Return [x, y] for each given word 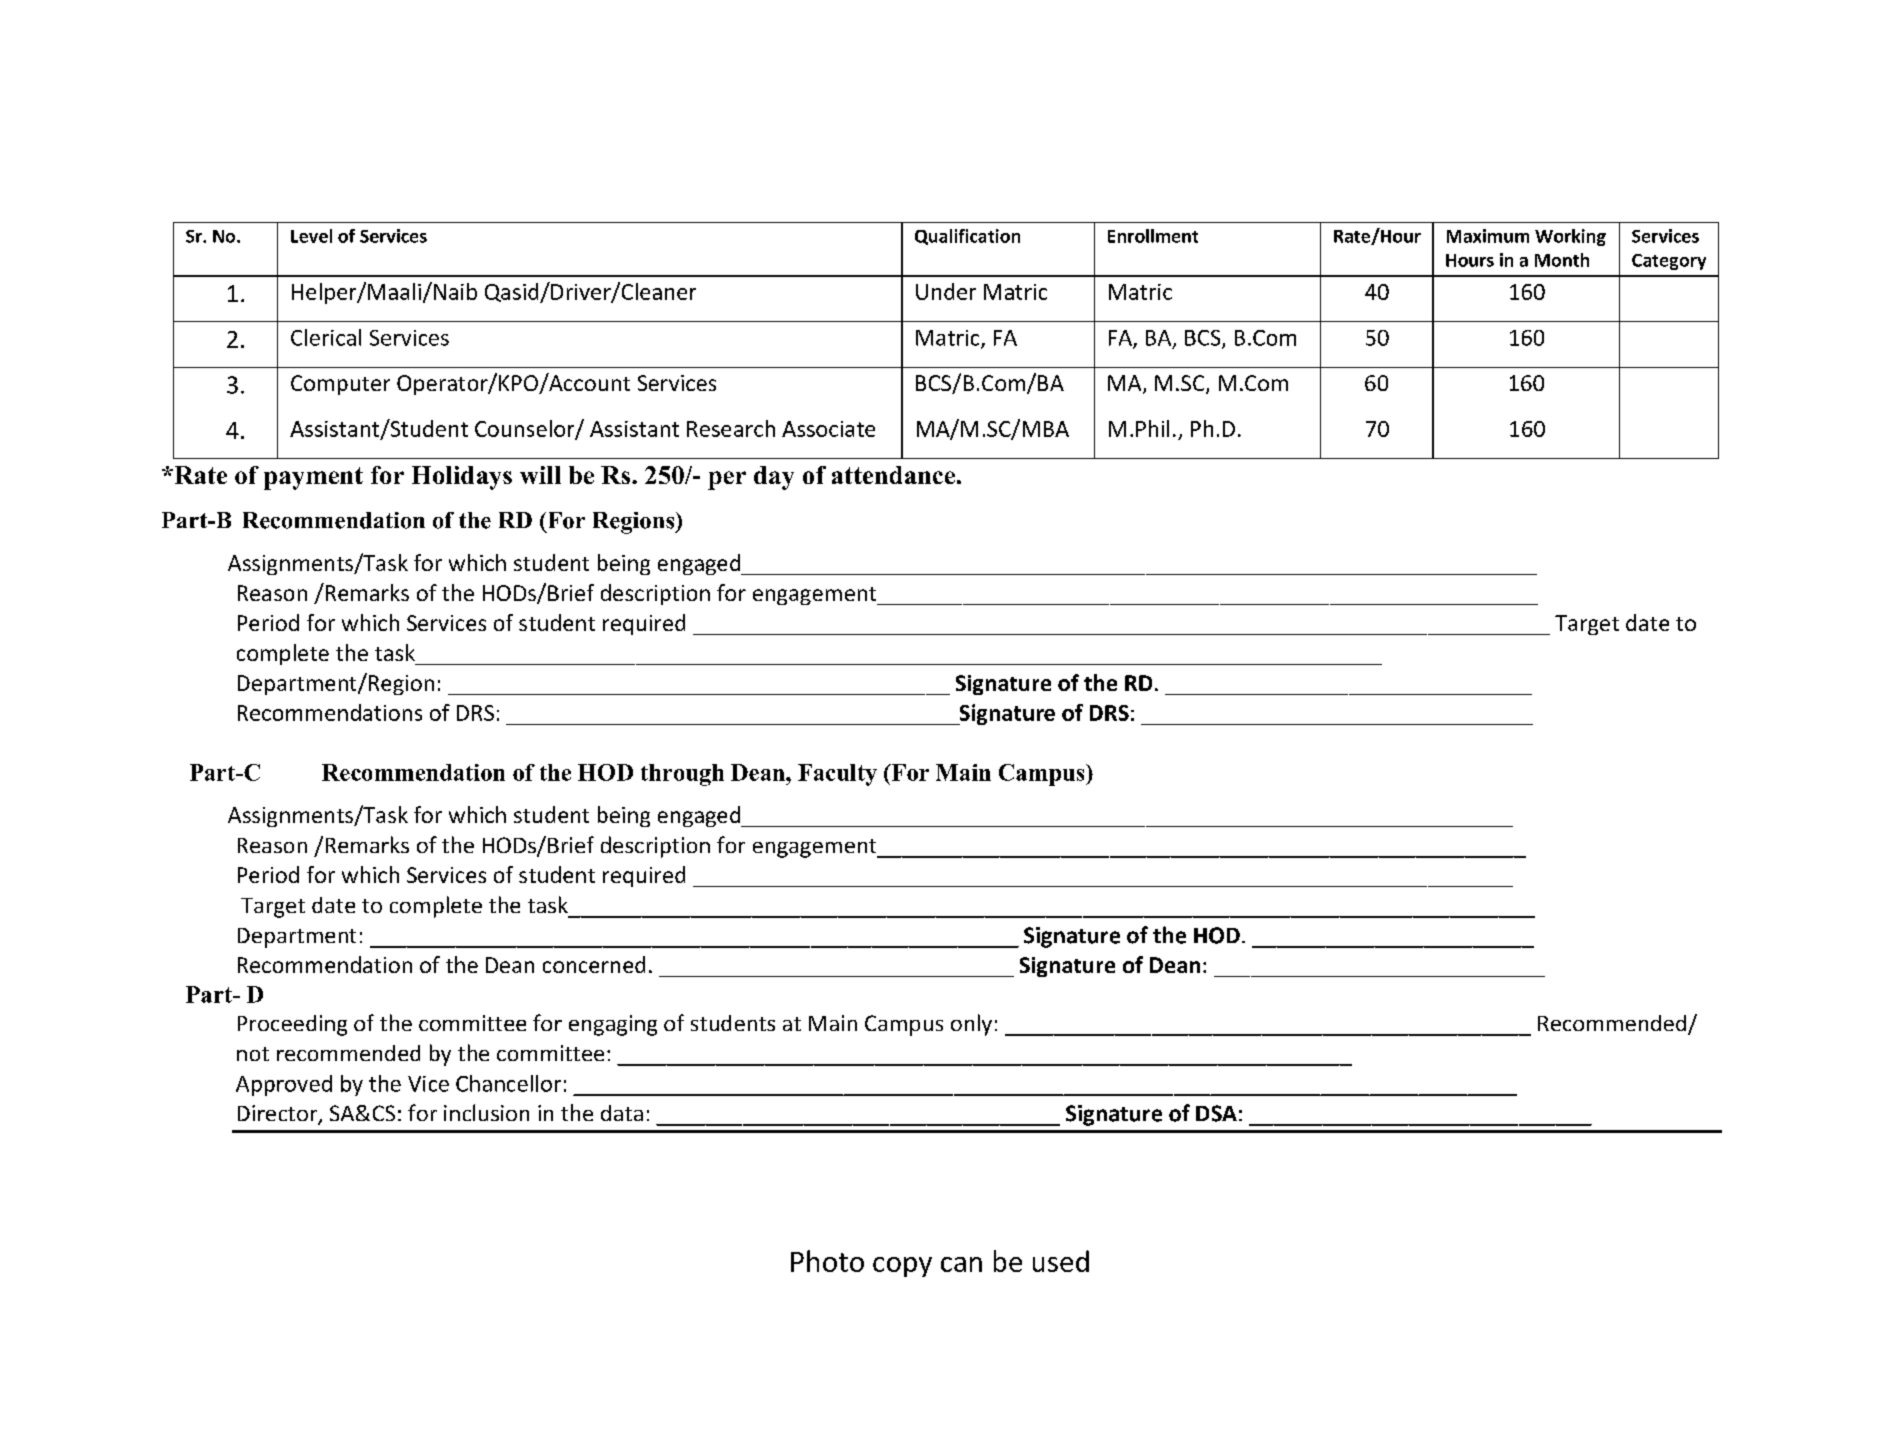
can [961, 1264]
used [1061, 1261]
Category [1669, 262]
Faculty [837, 775]
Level [311, 236]
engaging [613, 1025]
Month [1562, 260]
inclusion [486, 1112]
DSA [1216, 1113]
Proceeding [292, 1025]
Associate [828, 429]
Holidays [462, 478]
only [971, 1025]
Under [946, 291]
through [682, 775]
